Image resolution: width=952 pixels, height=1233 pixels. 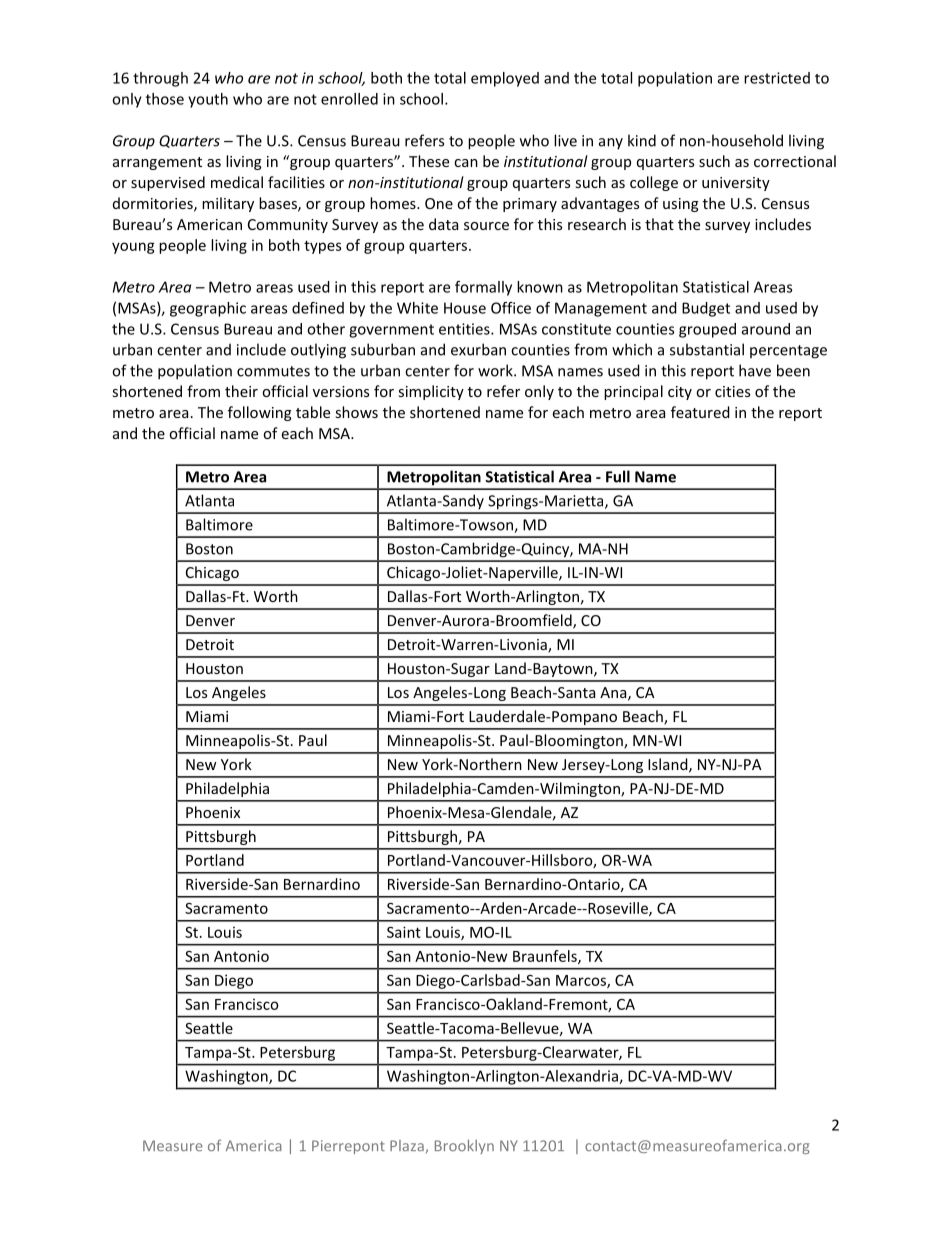 I want to click on restricted, so click(x=777, y=78).
